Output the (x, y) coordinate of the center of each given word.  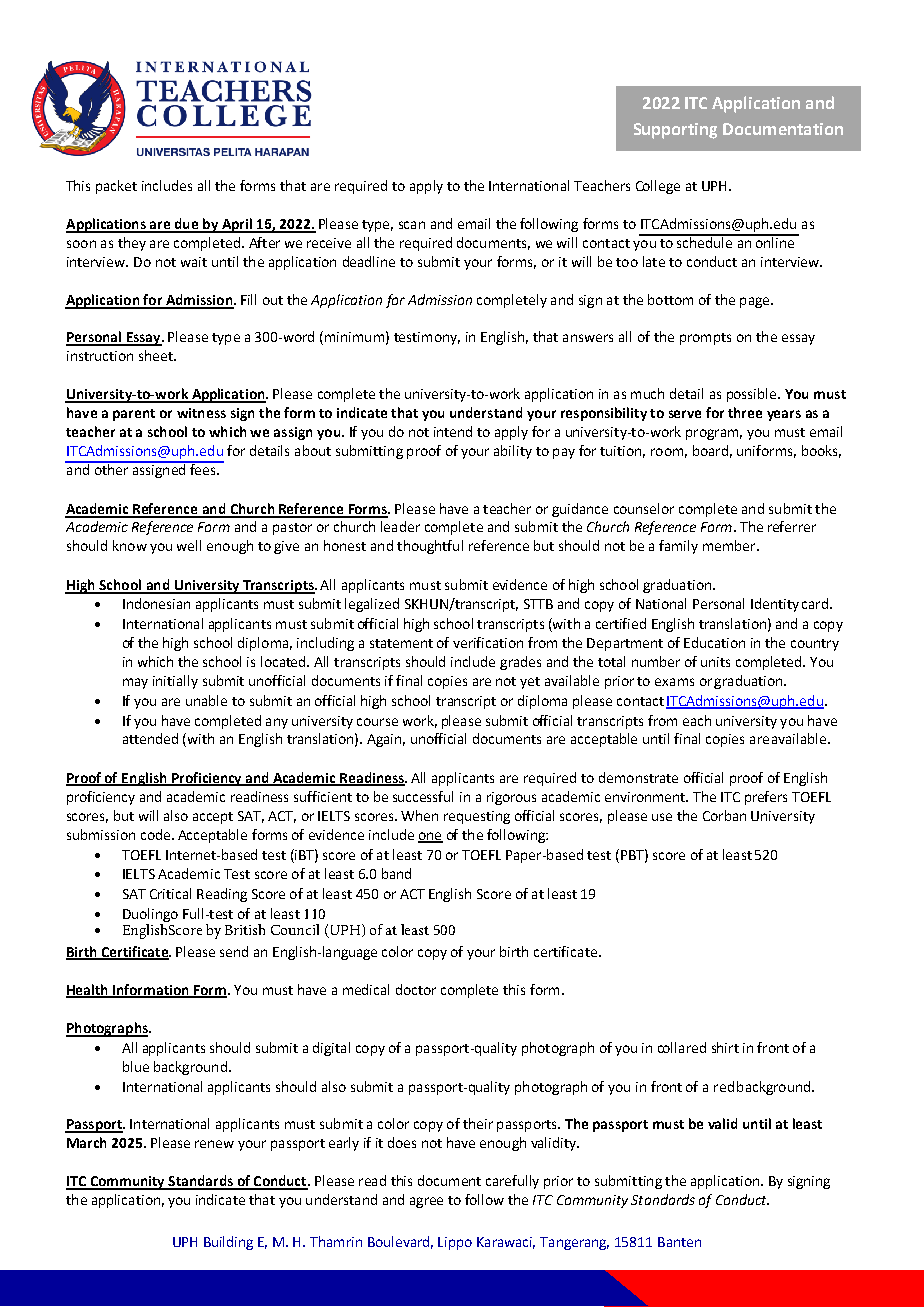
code (157, 834)
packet (116, 187)
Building (228, 1243)
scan (412, 225)
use (662, 817)
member (730, 545)
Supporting (675, 131)
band (396, 873)
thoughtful (430, 547)
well (189, 545)
